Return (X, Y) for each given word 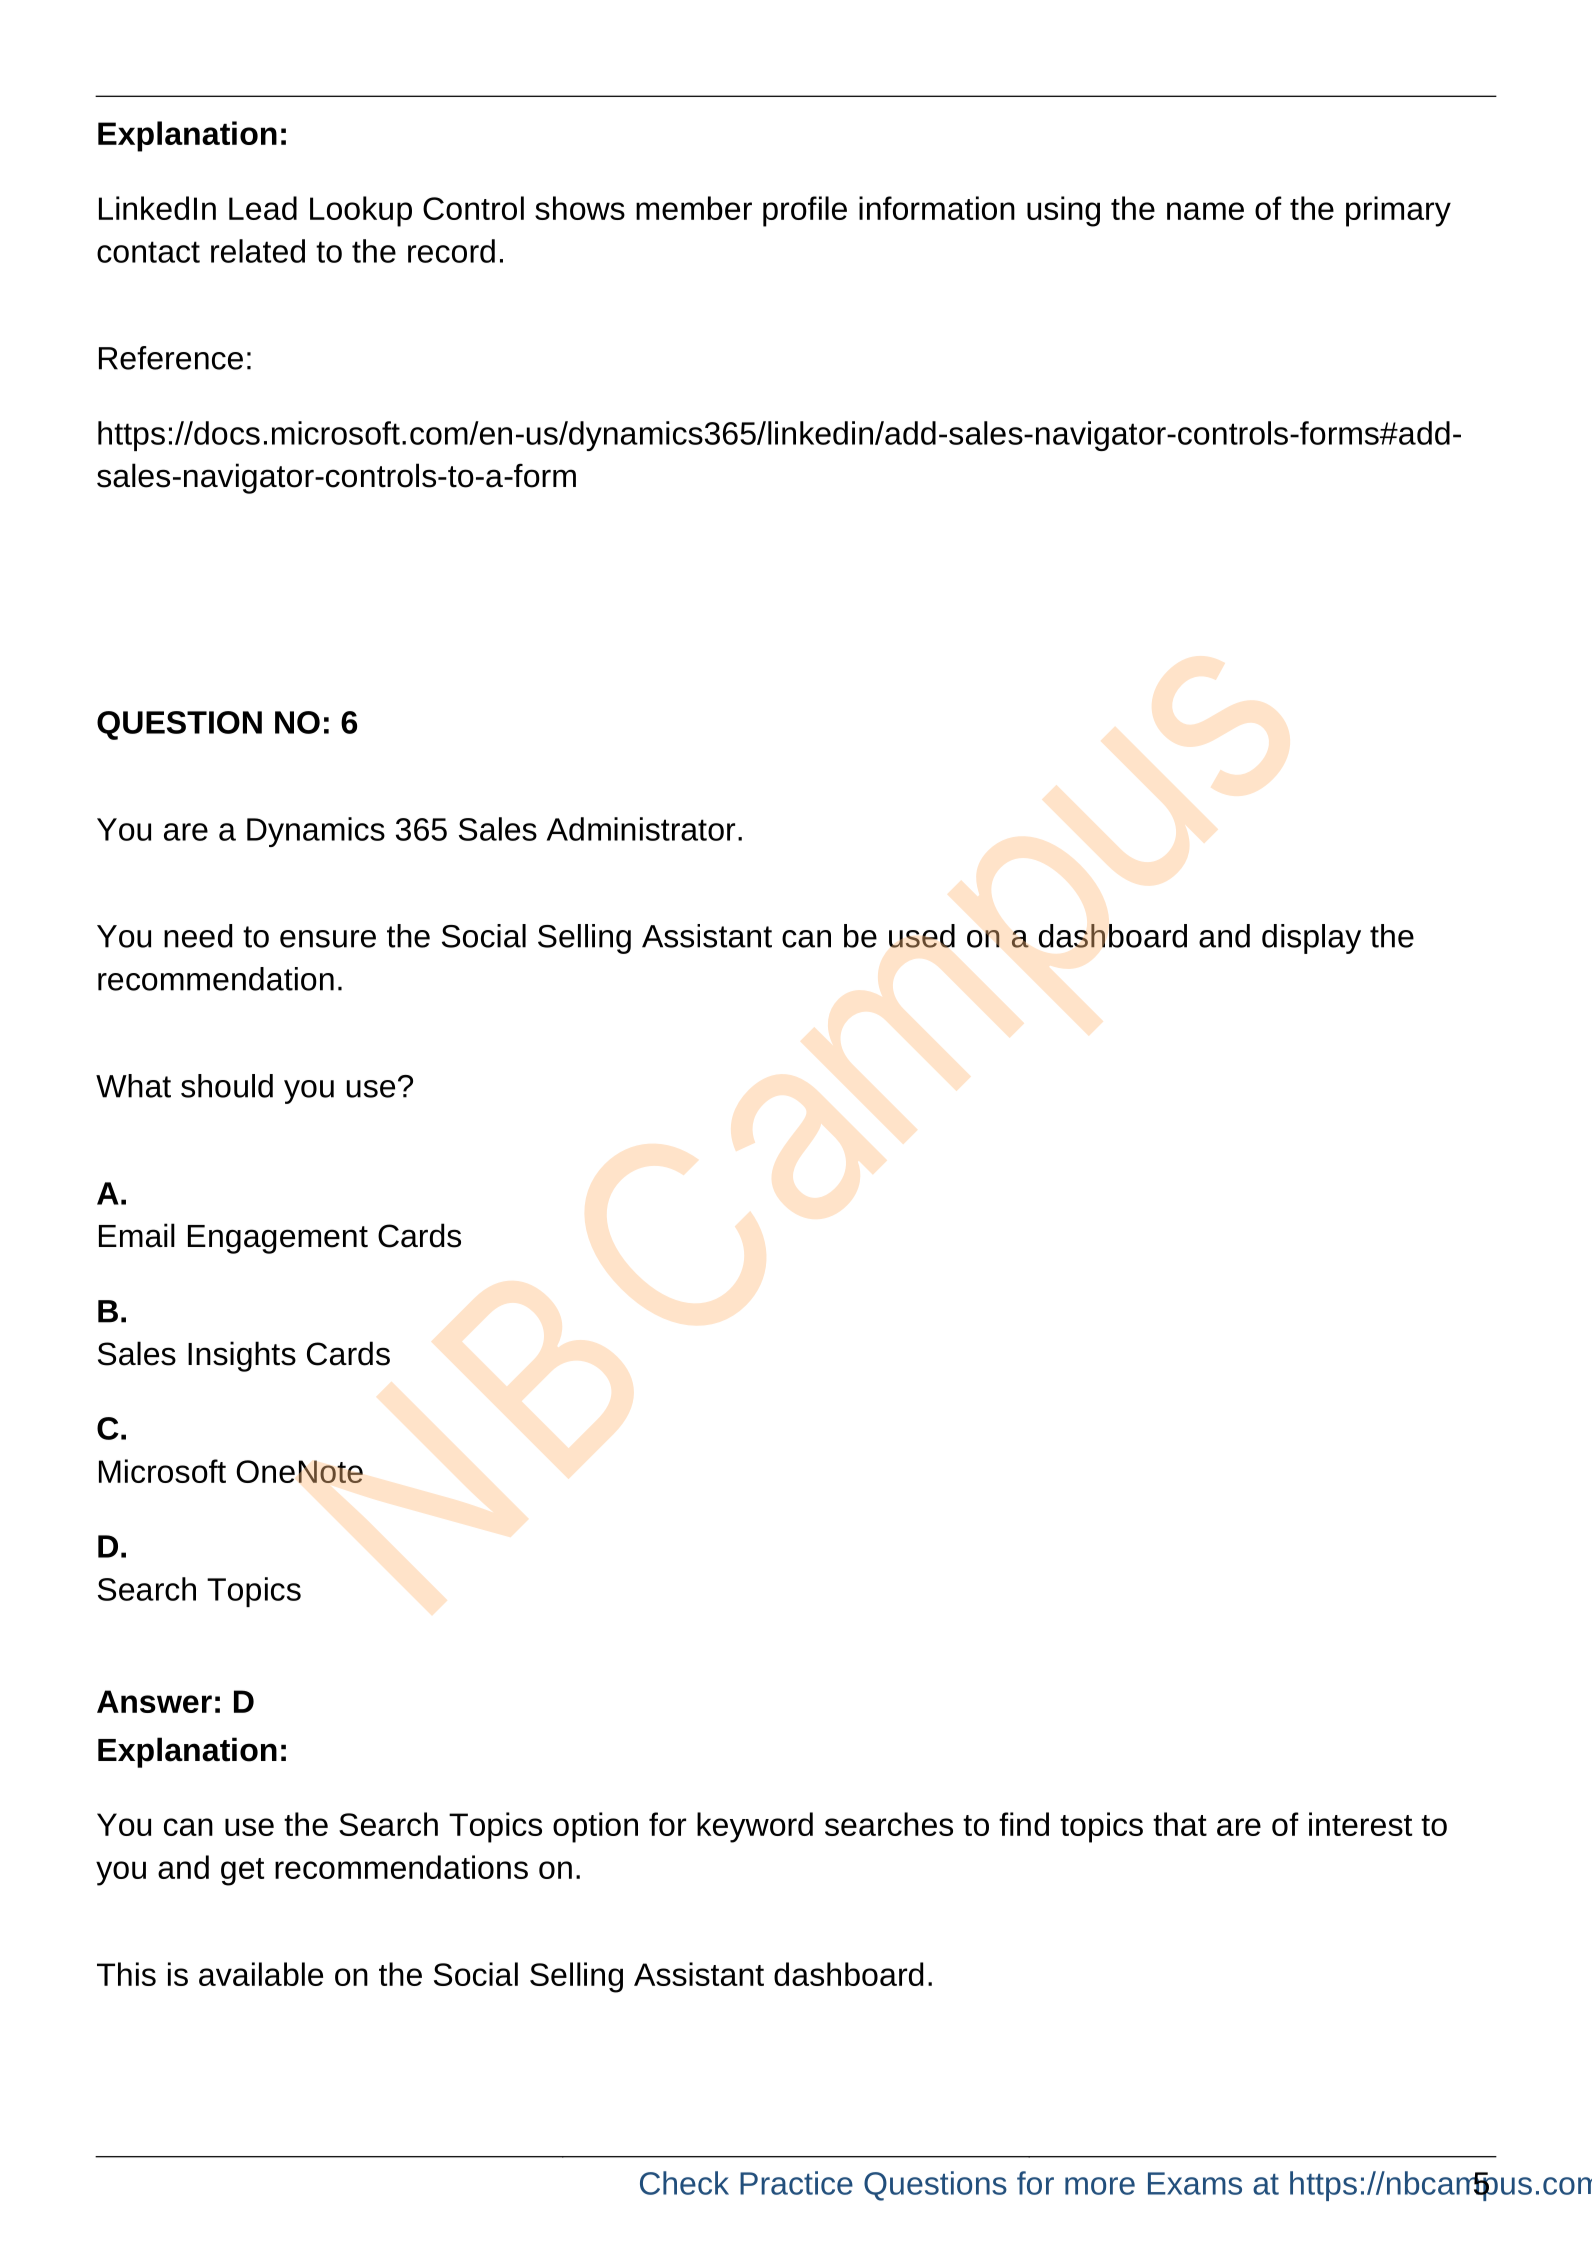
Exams (1195, 2183)
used (922, 936)
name (1205, 211)
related (258, 251)
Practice (796, 2183)
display (1311, 939)
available (261, 1974)
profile (805, 211)
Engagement (278, 1239)
